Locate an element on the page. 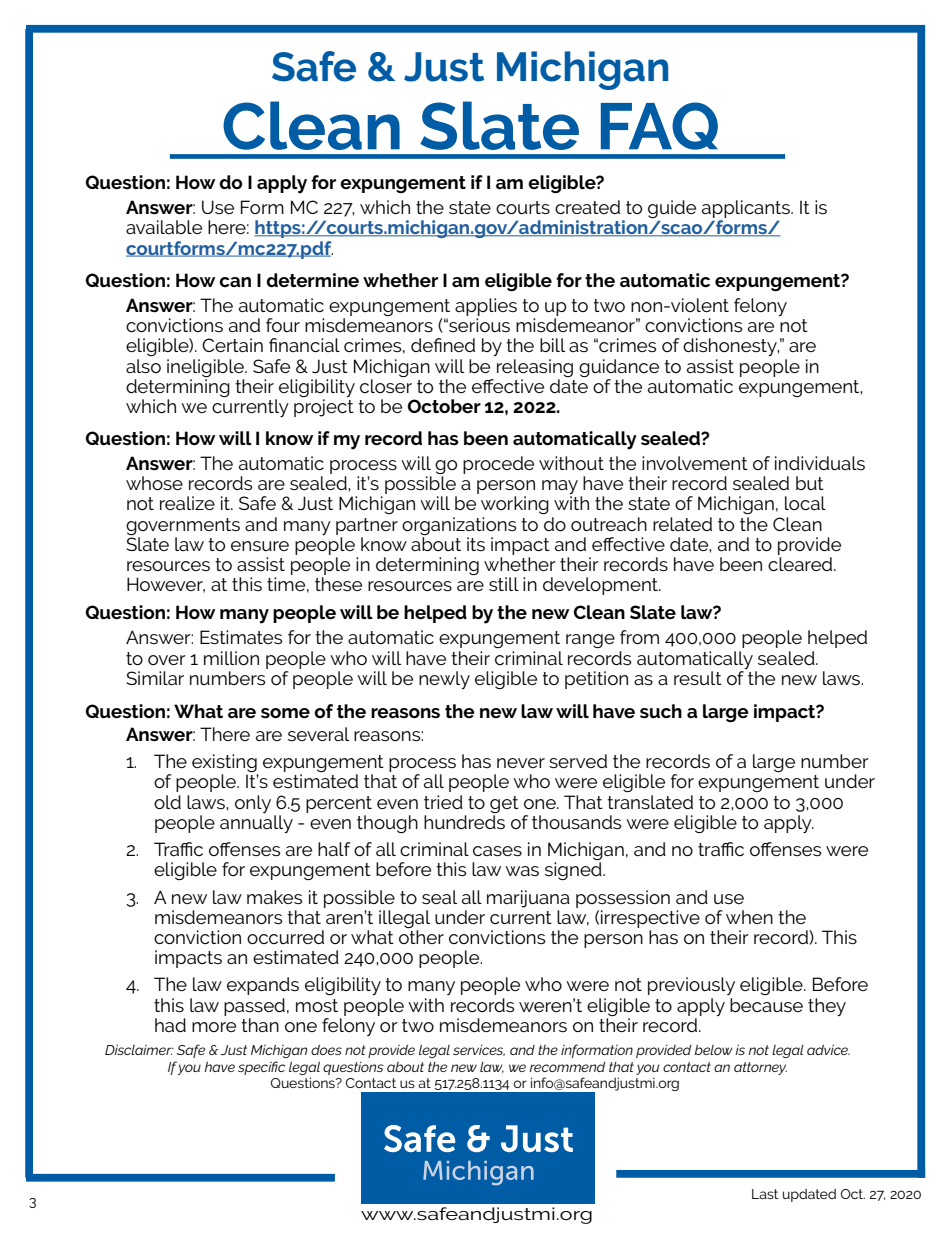 Image resolution: width=952 pixels, height=1233 pixels. when is located at coordinates (749, 917).
